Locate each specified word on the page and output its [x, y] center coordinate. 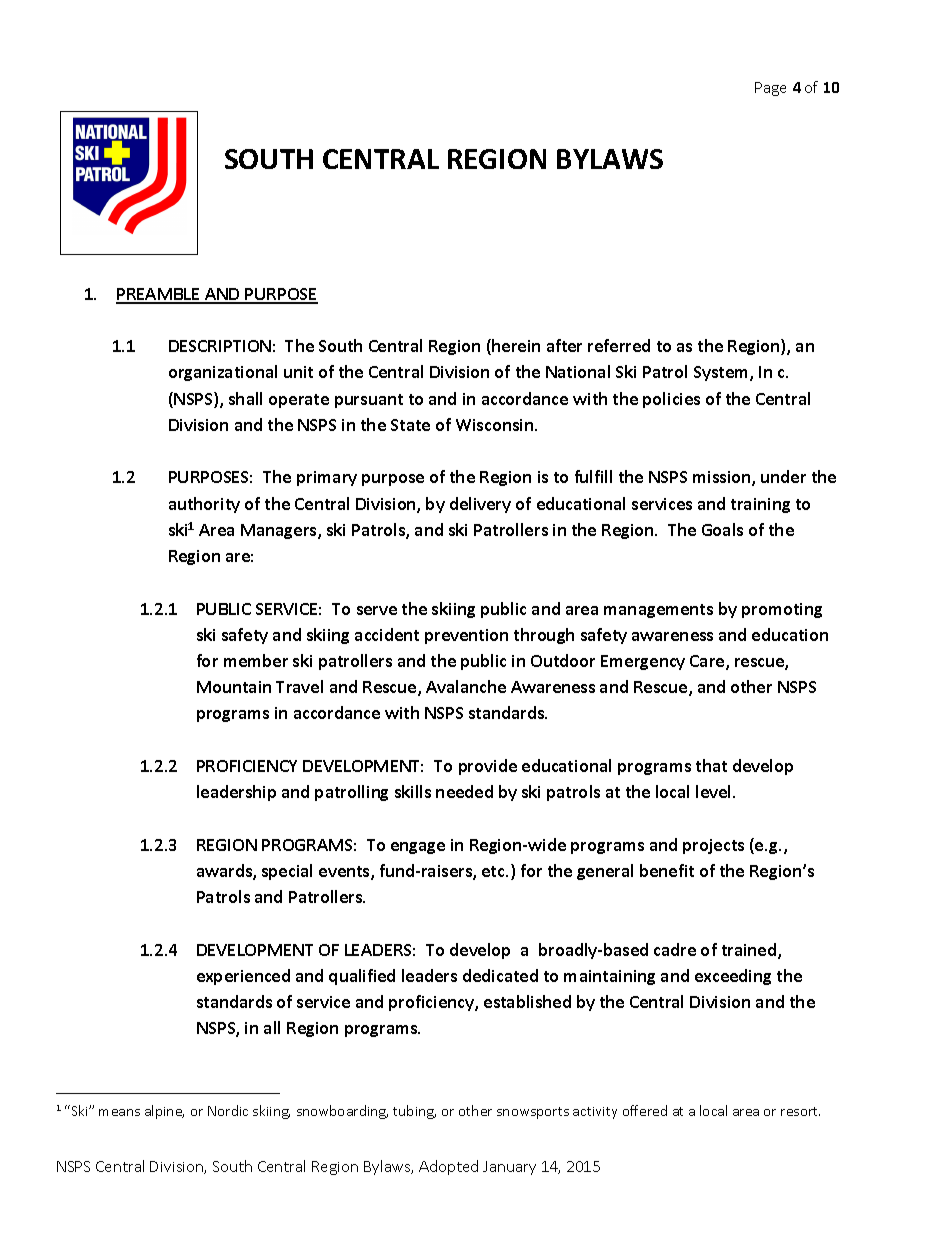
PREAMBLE [159, 295]
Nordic [228, 1110]
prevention [466, 636]
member [256, 660]
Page [770, 89]
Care [708, 662]
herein [515, 347]
